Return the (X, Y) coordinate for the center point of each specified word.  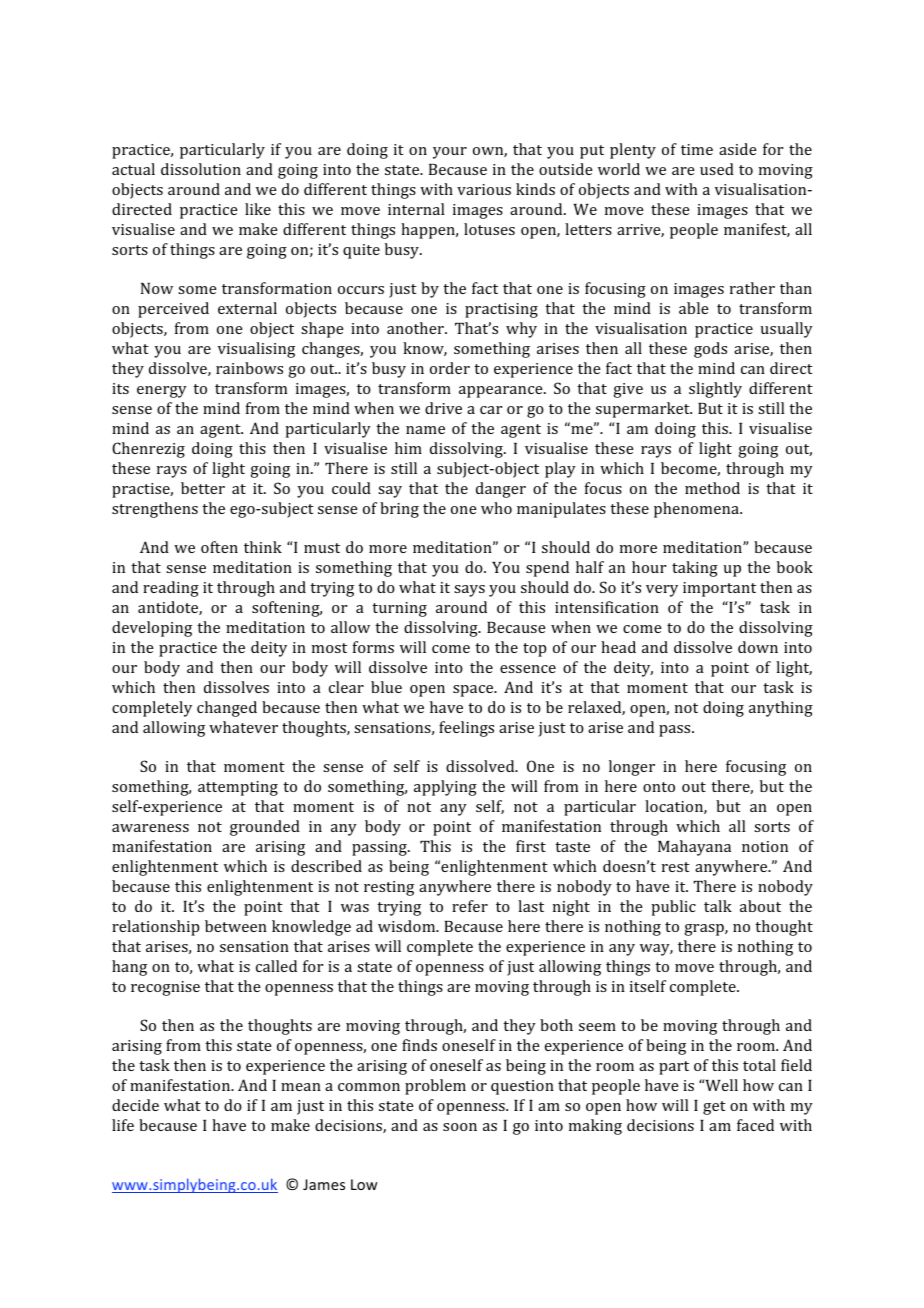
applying (445, 788)
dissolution (201, 169)
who (496, 508)
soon (460, 1127)
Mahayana (694, 848)
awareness (150, 828)
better (203, 488)
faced (755, 1125)
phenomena (697, 510)
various (484, 189)
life (123, 1125)
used (717, 169)
